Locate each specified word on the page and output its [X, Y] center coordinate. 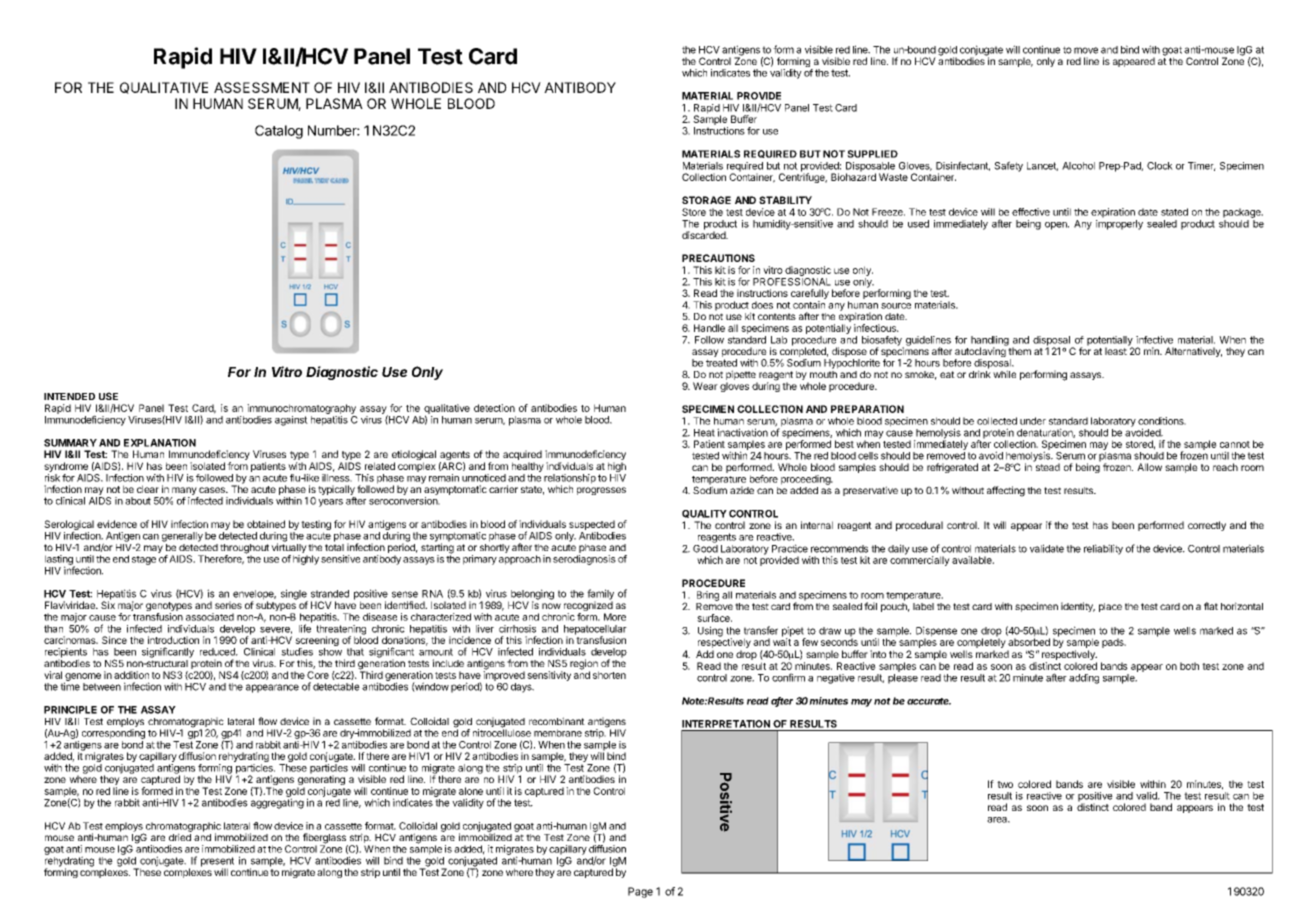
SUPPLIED [872, 154]
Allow [1149, 467]
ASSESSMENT [262, 87]
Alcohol [1078, 166]
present [217, 863]
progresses [601, 491]
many [184, 492]
